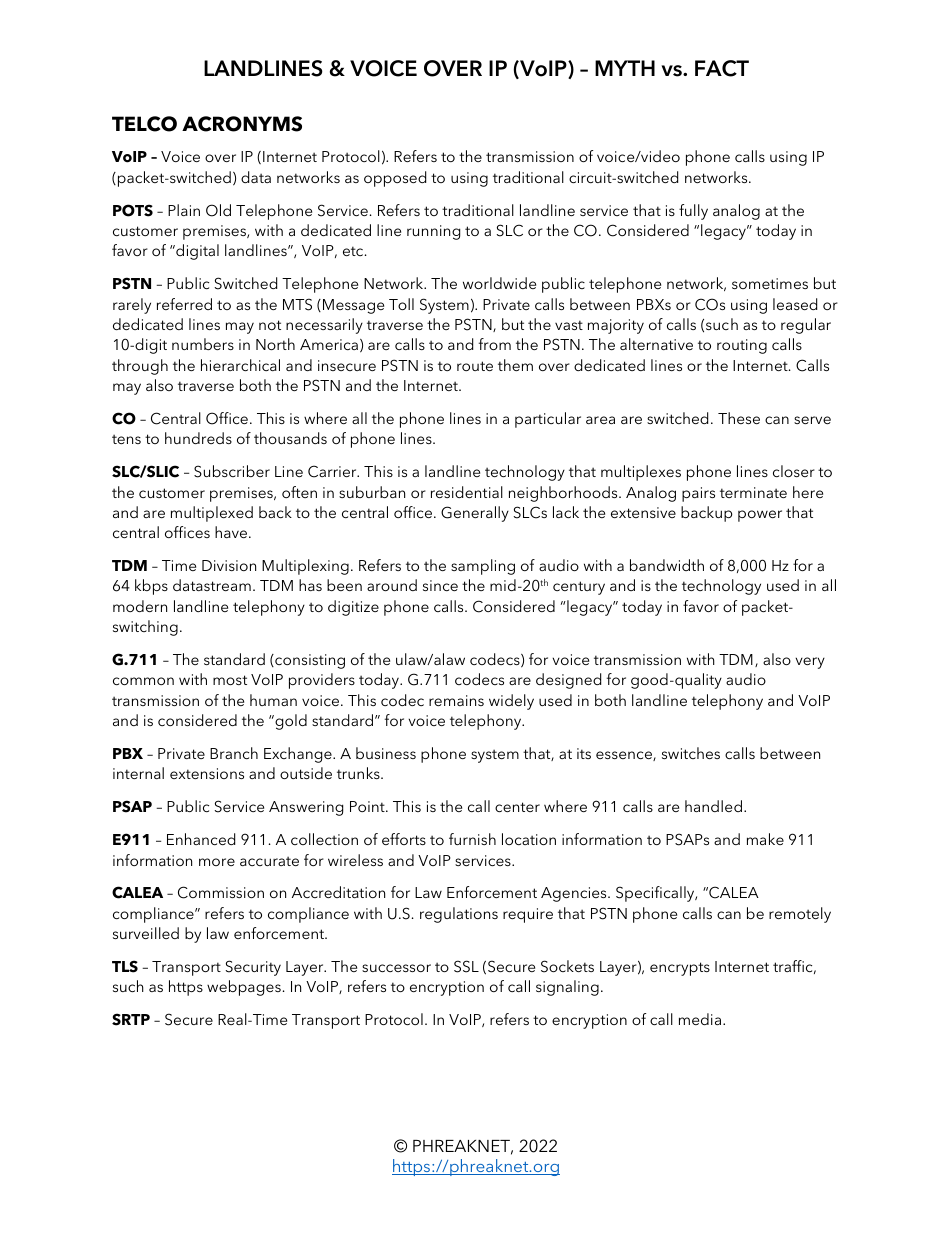 This page has height=1233, width=952. I want to click on sampling, so click(483, 567).
